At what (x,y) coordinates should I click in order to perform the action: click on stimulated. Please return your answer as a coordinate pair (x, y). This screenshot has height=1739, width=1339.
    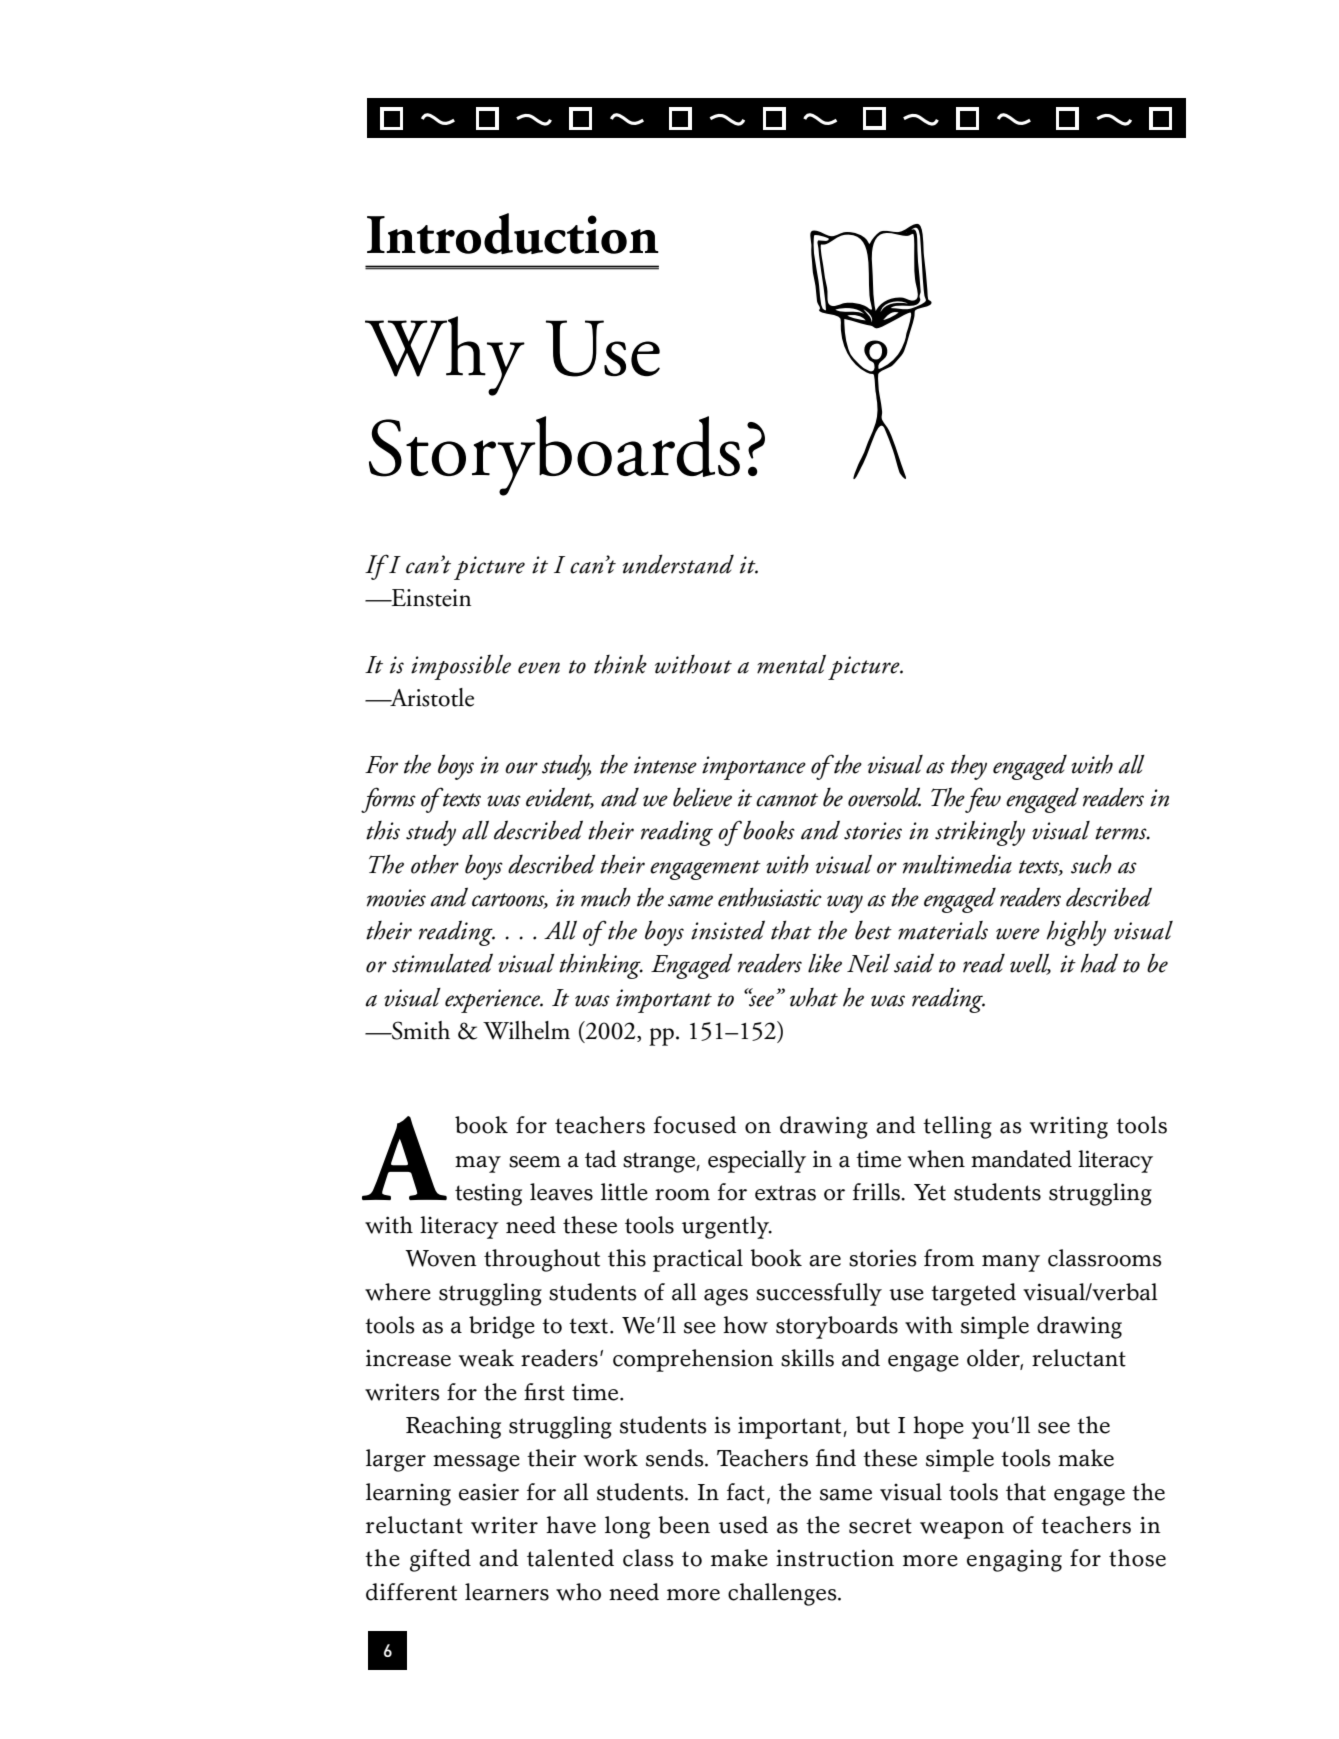
    Looking at the image, I should click on (442, 963).
